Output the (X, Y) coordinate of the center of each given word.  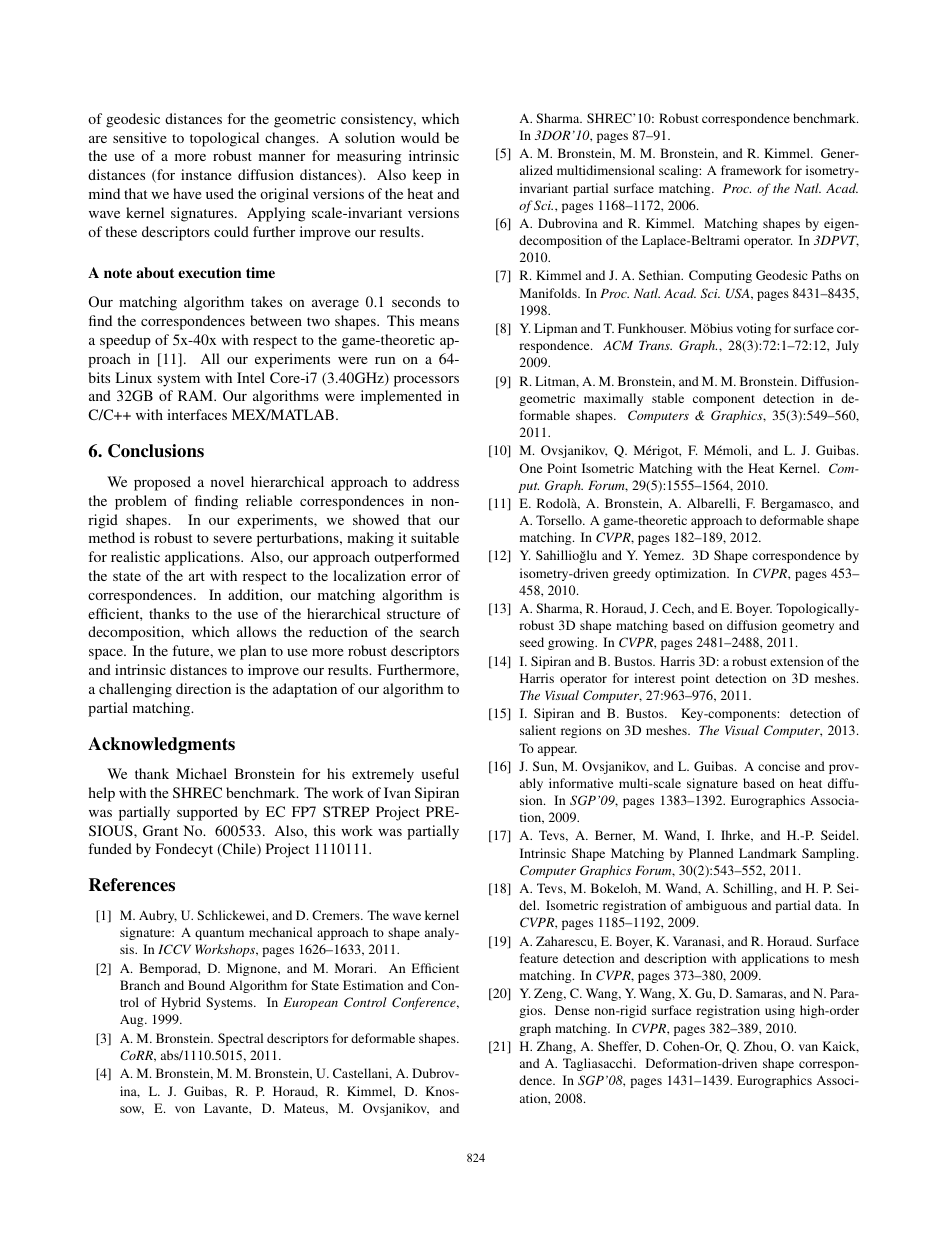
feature (539, 958)
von (185, 1109)
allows (256, 631)
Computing (720, 276)
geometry (808, 627)
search (439, 631)
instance (206, 174)
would (420, 137)
